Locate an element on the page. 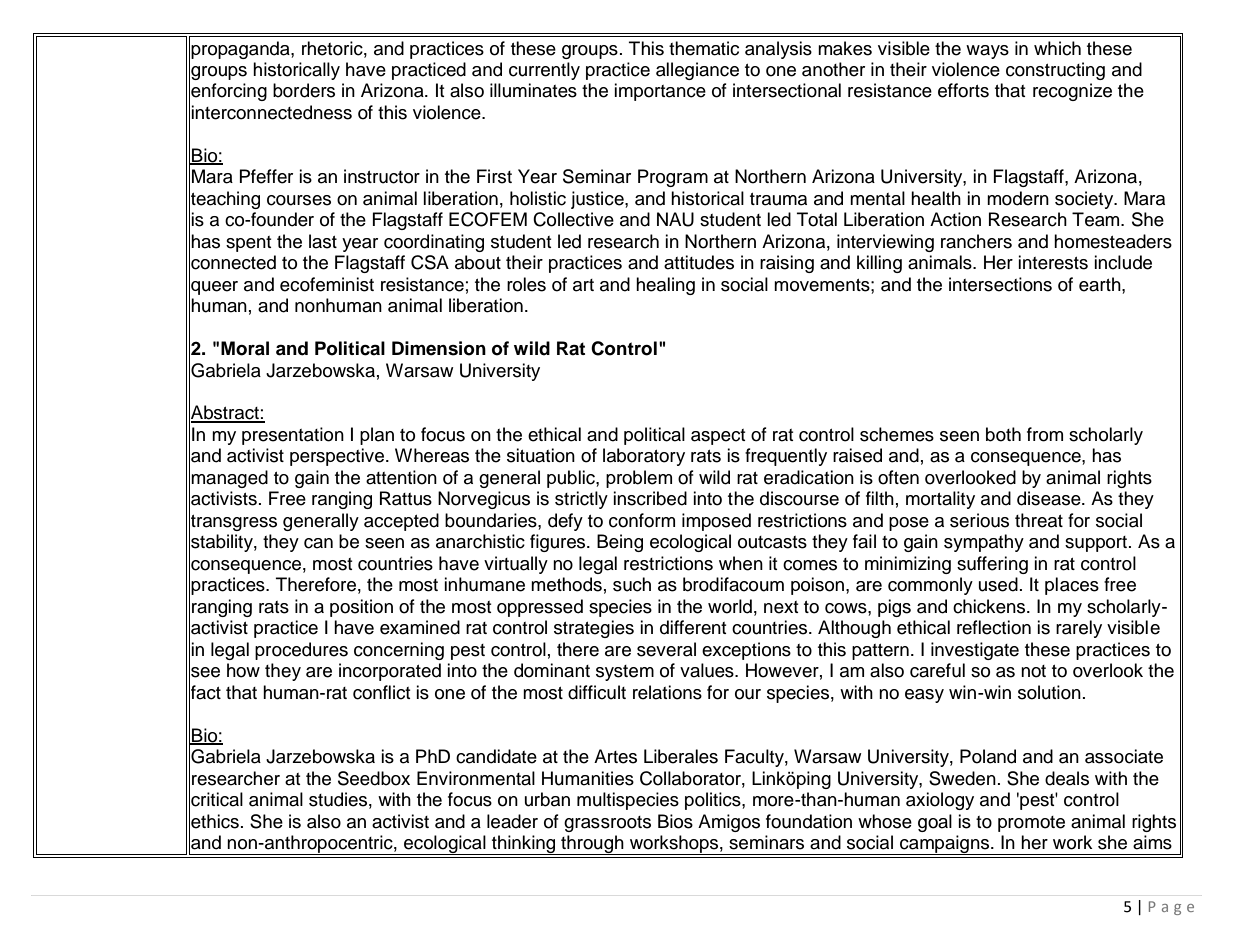 The height and width of the document is (952, 1233). leader is located at coordinates (512, 821).
